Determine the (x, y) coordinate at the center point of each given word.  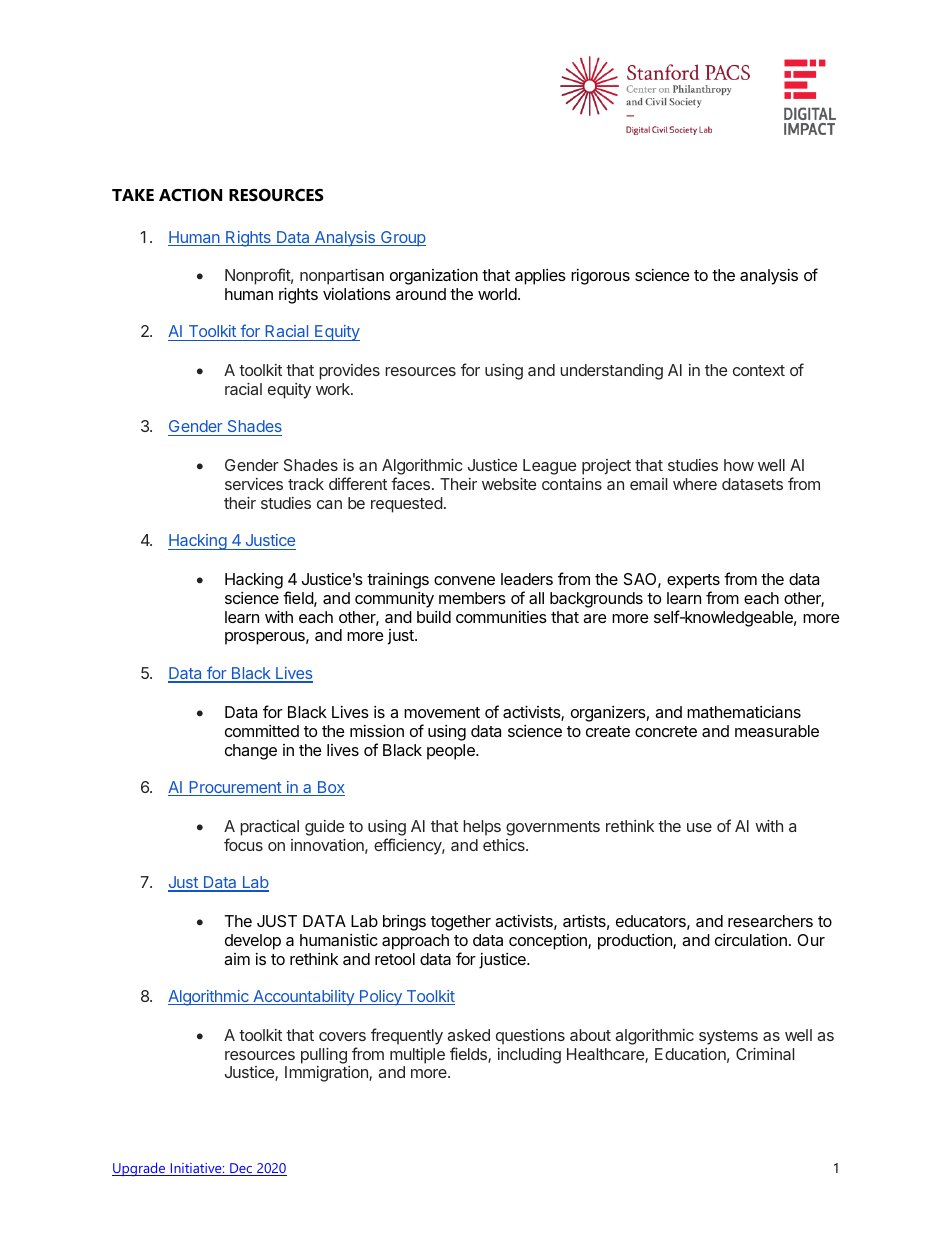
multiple (417, 1056)
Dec (241, 1169)
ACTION (190, 195)
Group (402, 239)
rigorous (600, 277)
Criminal (765, 1054)
